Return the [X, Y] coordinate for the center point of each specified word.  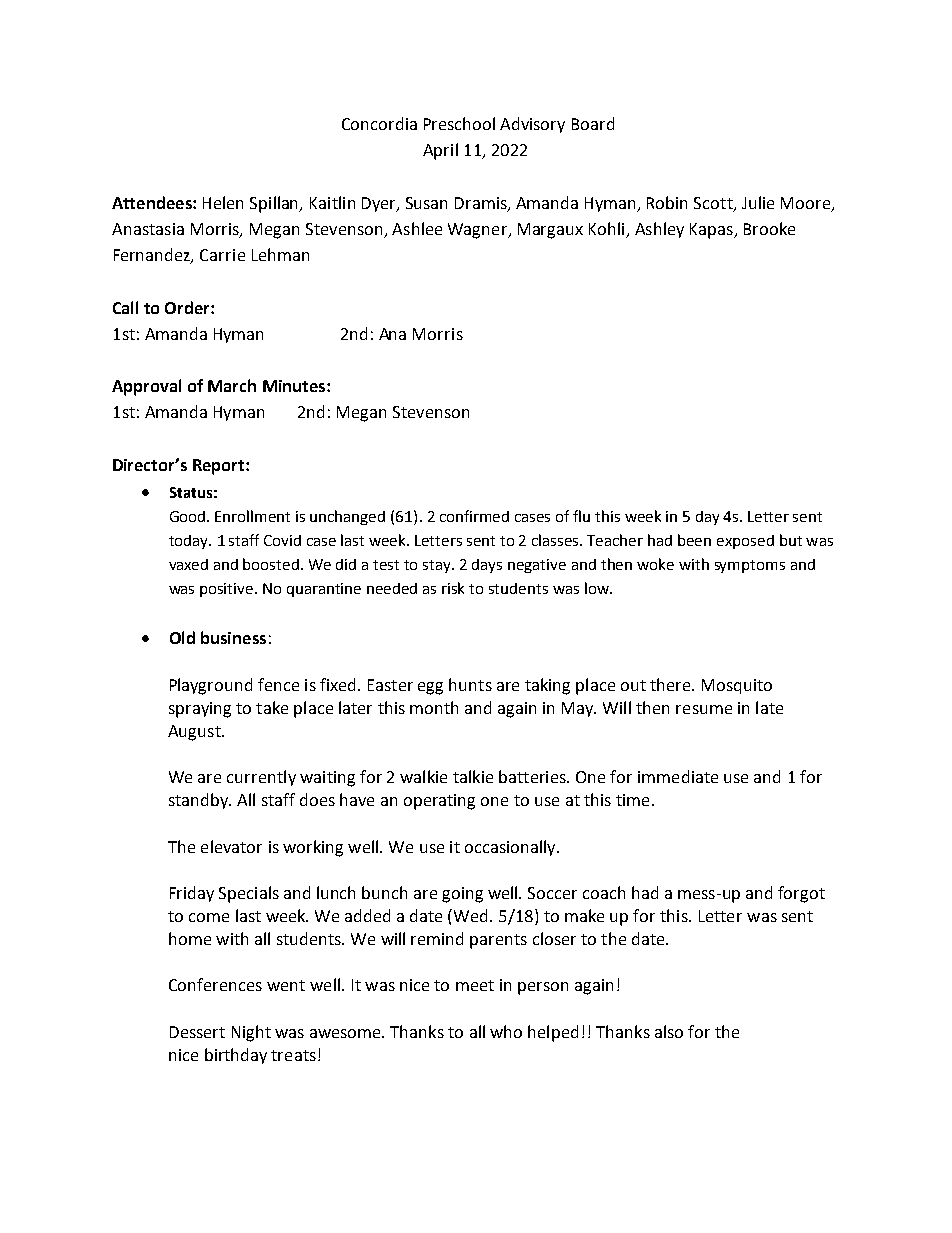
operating [439, 802]
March [232, 385]
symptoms [750, 566]
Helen [223, 202]
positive [228, 590]
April [440, 151]
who [506, 1031]
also [669, 1031]
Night [251, 1033]
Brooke [769, 228]
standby [200, 801]
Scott [714, 204]
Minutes [294, 386]
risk [453, 588]
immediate [678, 776]
